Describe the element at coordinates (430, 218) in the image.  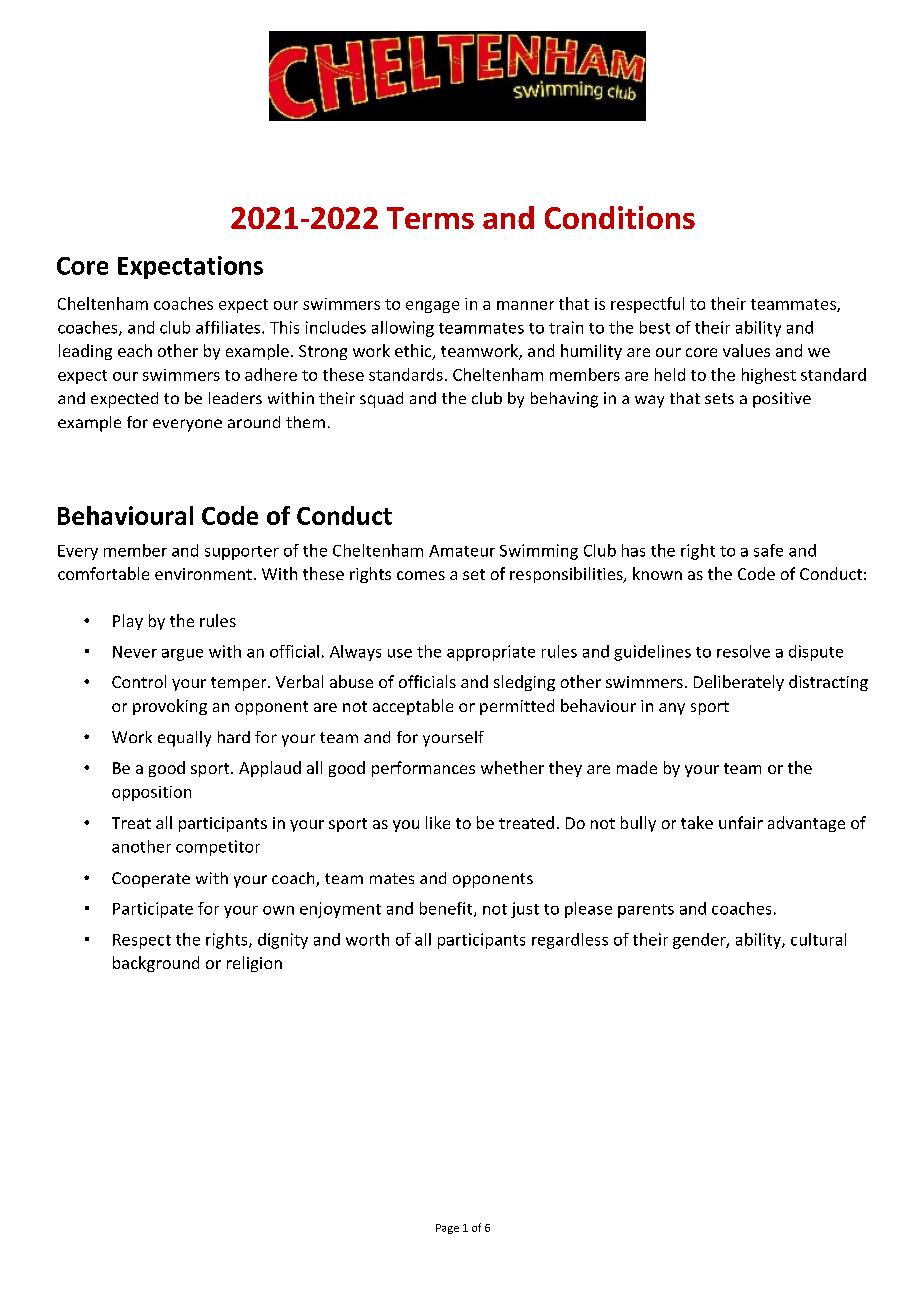
I see `Terms` at that location.
